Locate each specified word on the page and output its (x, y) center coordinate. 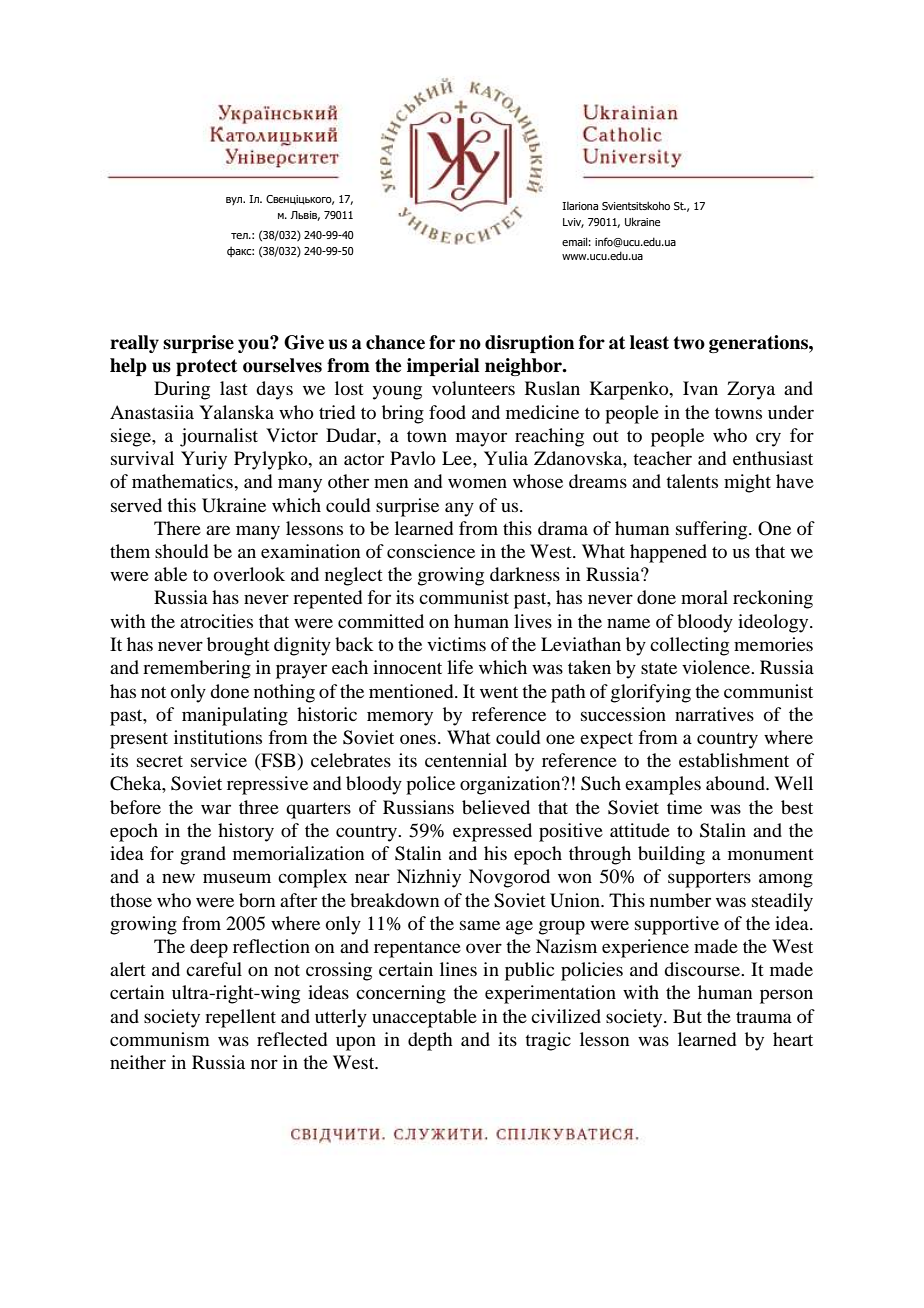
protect (207, 367)
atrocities (216, 621)
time (684, 807)
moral (704, 597)
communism (160, 1039)
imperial (443, 367)
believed (496, 807)
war (216, 809)
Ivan (700, 388)
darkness (525, 574)
